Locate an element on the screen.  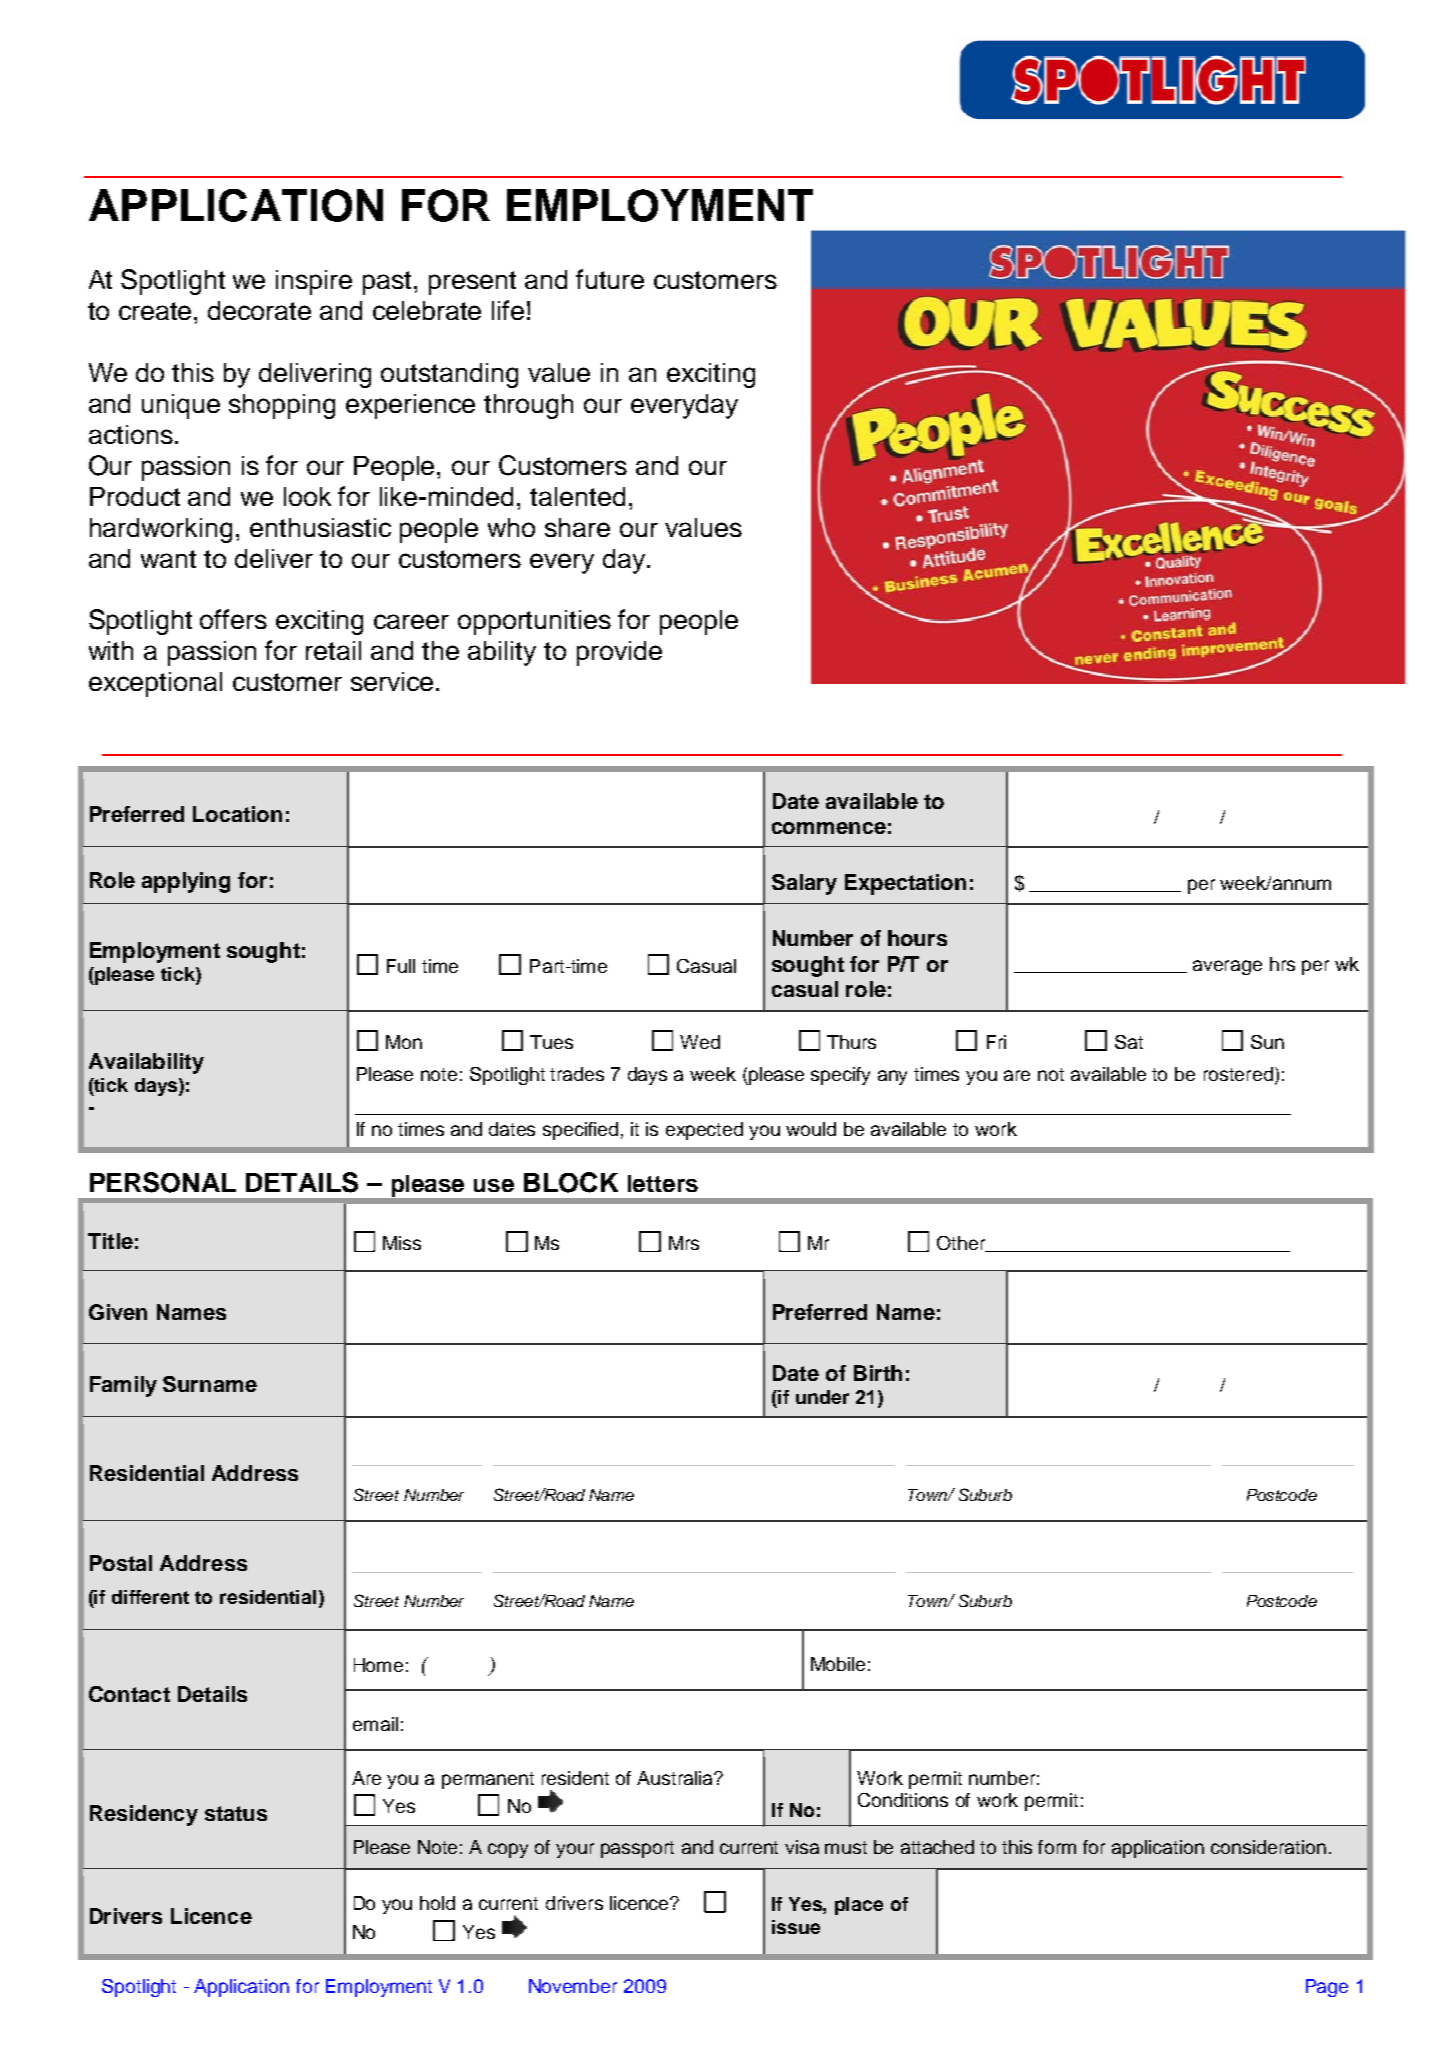
talented is located at coordinates (577, 496).
